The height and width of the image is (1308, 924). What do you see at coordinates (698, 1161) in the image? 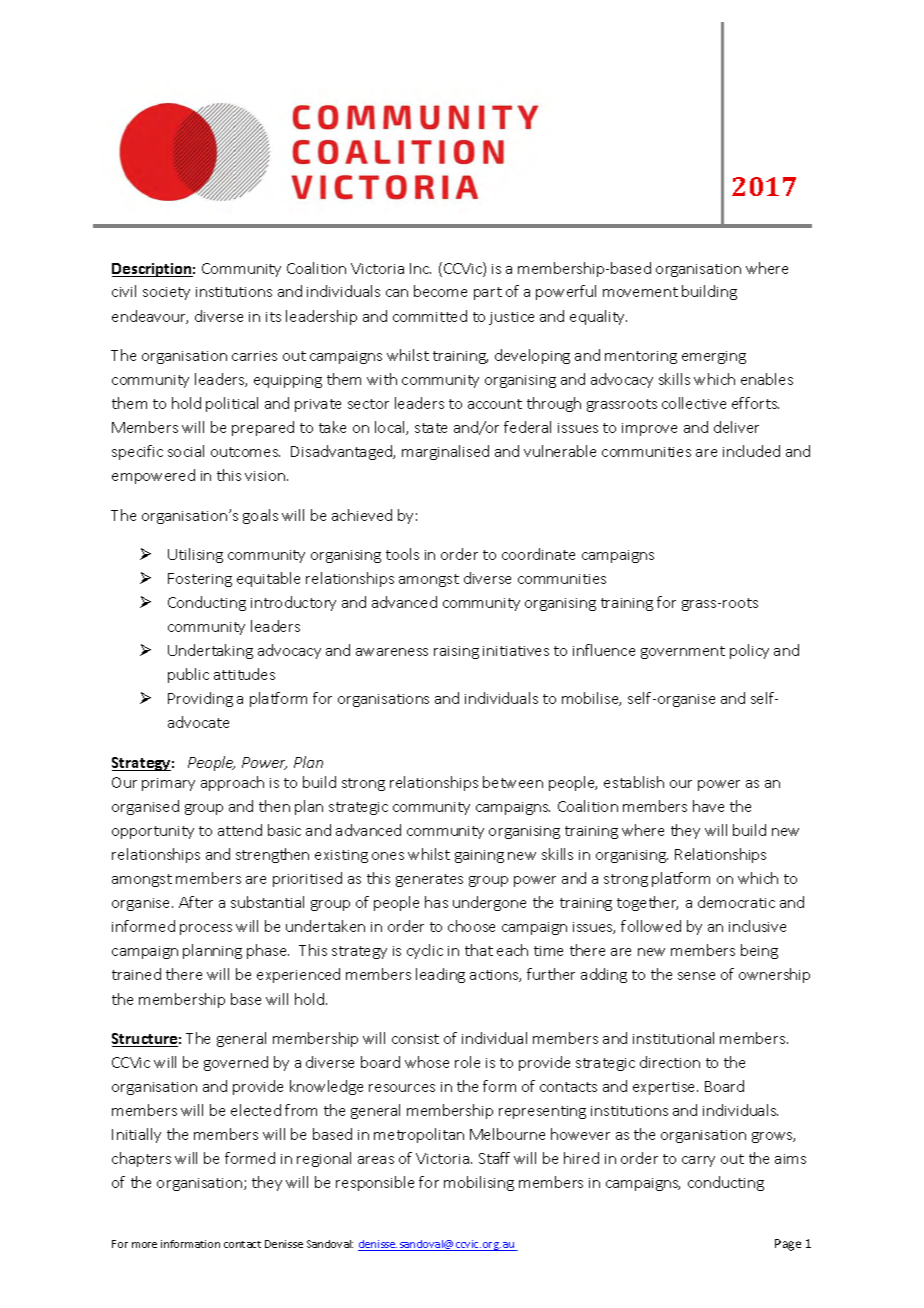
I see `carry` at bounding box center [698, 1161].
